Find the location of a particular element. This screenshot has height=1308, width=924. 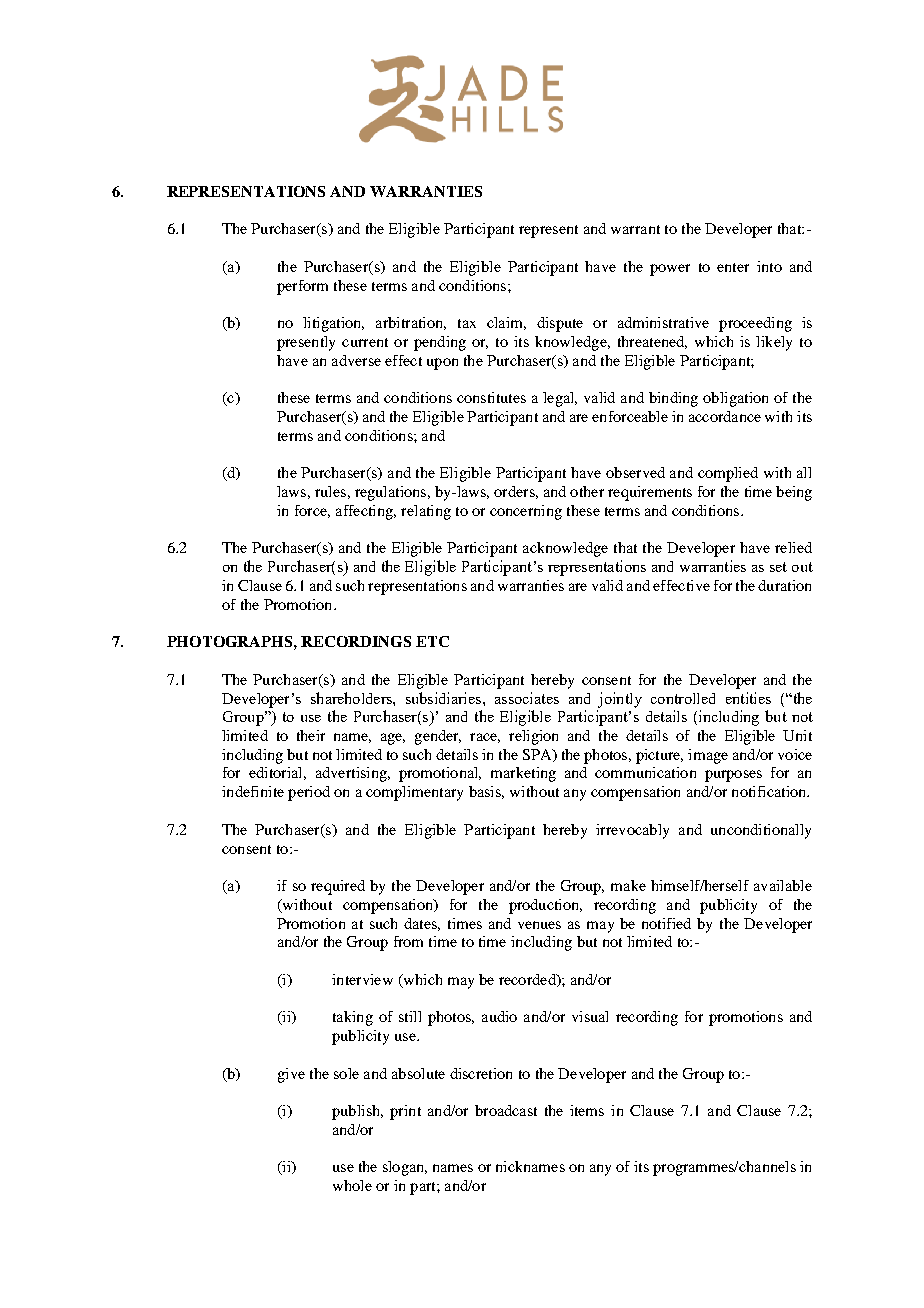

perform is located at coordinates (302, 287).
